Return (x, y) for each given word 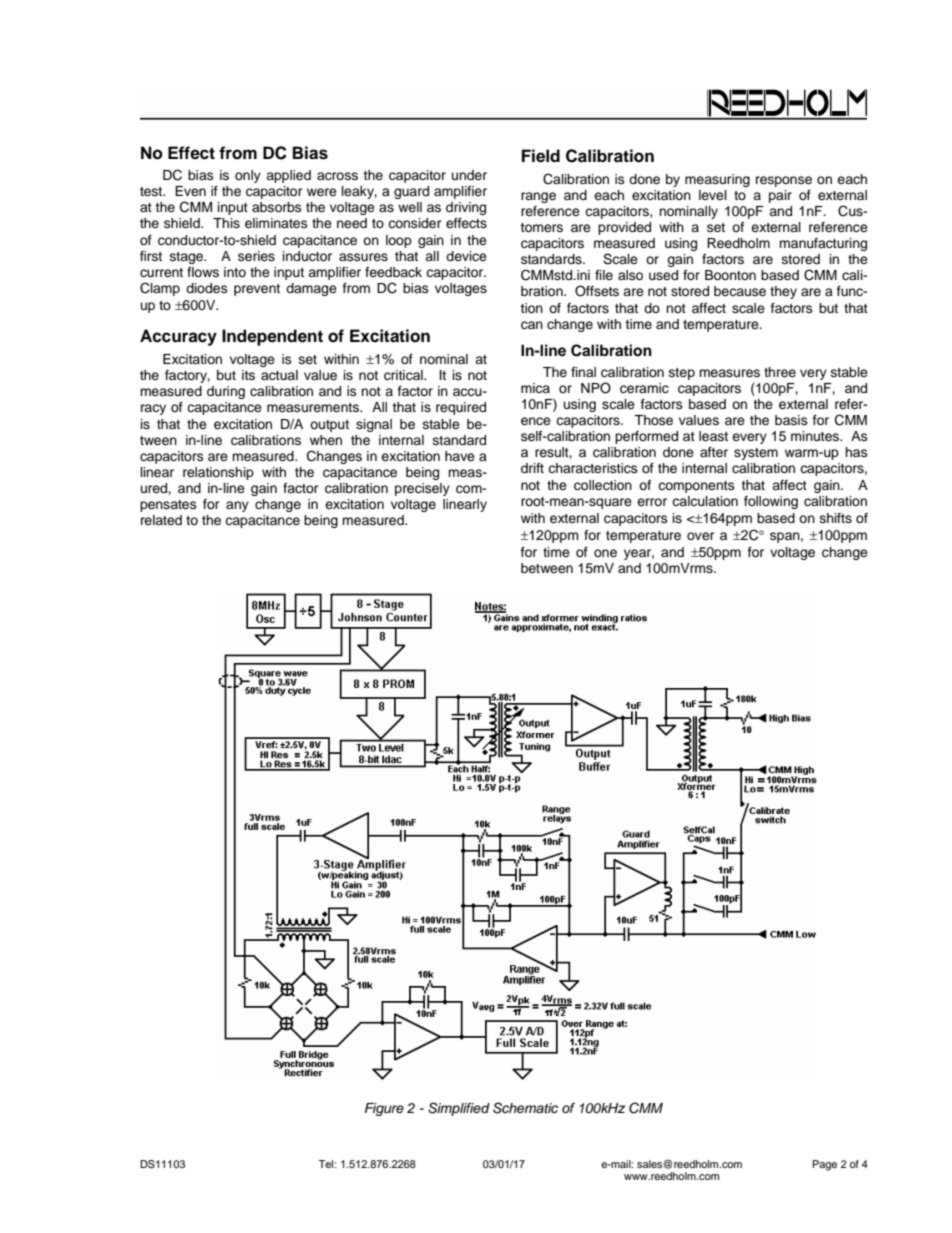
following (771, 502)
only (248, 176)
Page (825, 1165)
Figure (384, 1109)
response (784, 181)
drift (532, 468)
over (700, 536)
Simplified (459, 1109)
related (161, 520)
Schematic (525, 1108)
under (469, 175)
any (237, 506)
